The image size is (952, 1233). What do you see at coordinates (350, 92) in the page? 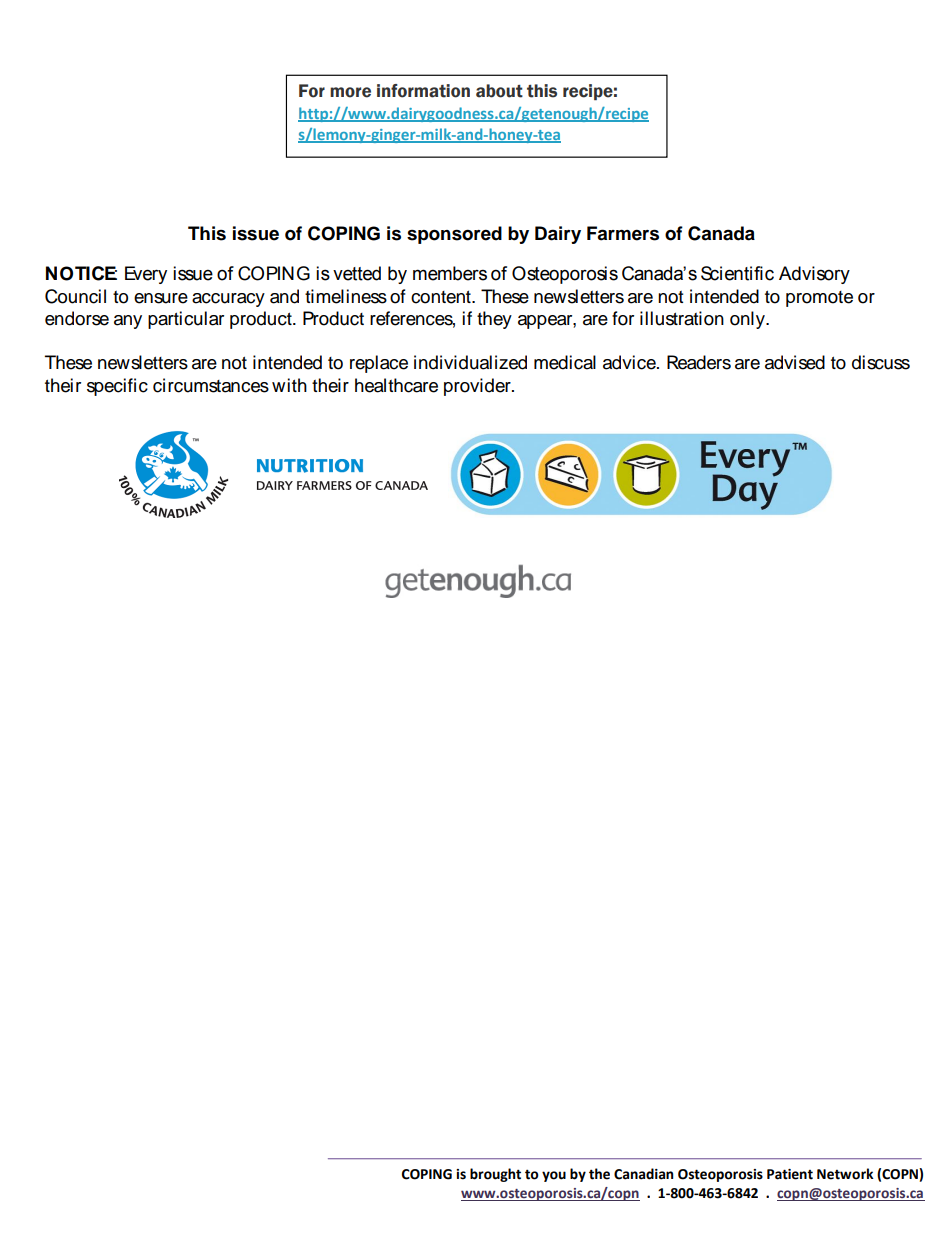
I see `more` at bounding box center [350, 92].
